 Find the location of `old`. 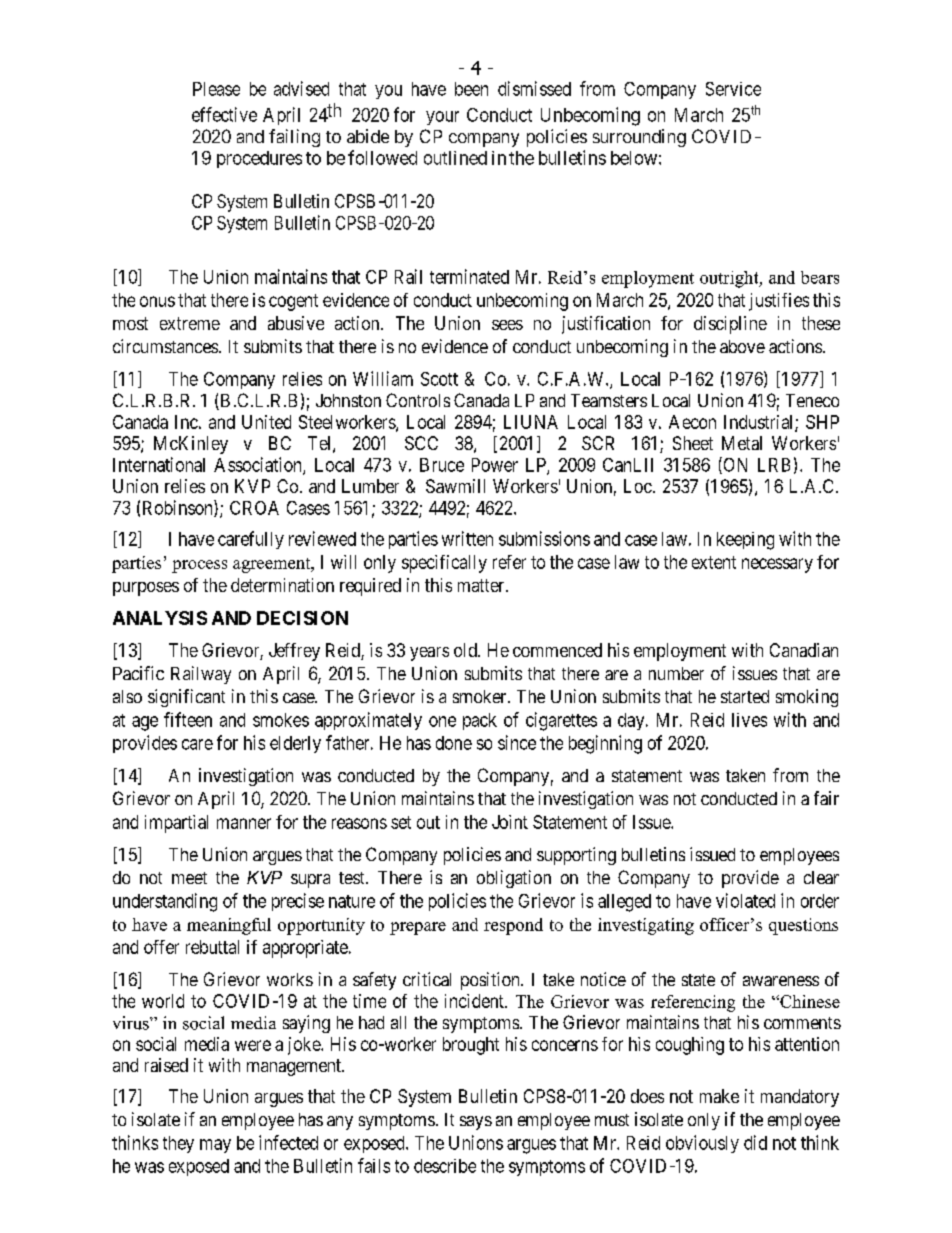

old is located at coordinates (466, 650).
